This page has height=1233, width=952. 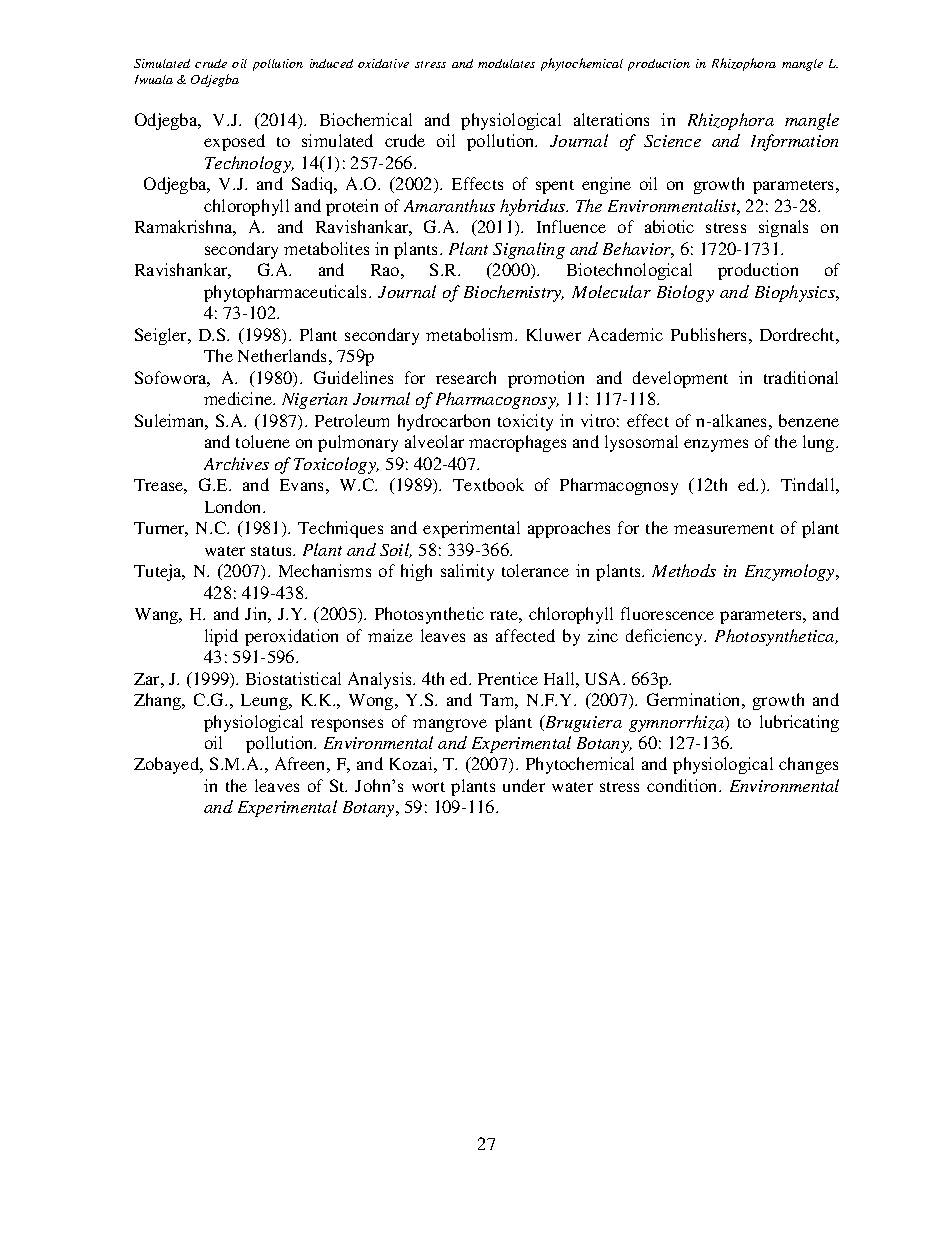 What do you see at coordinates (263, 441) in the page?
I see `toluene` at bounding box center [263, 441].
